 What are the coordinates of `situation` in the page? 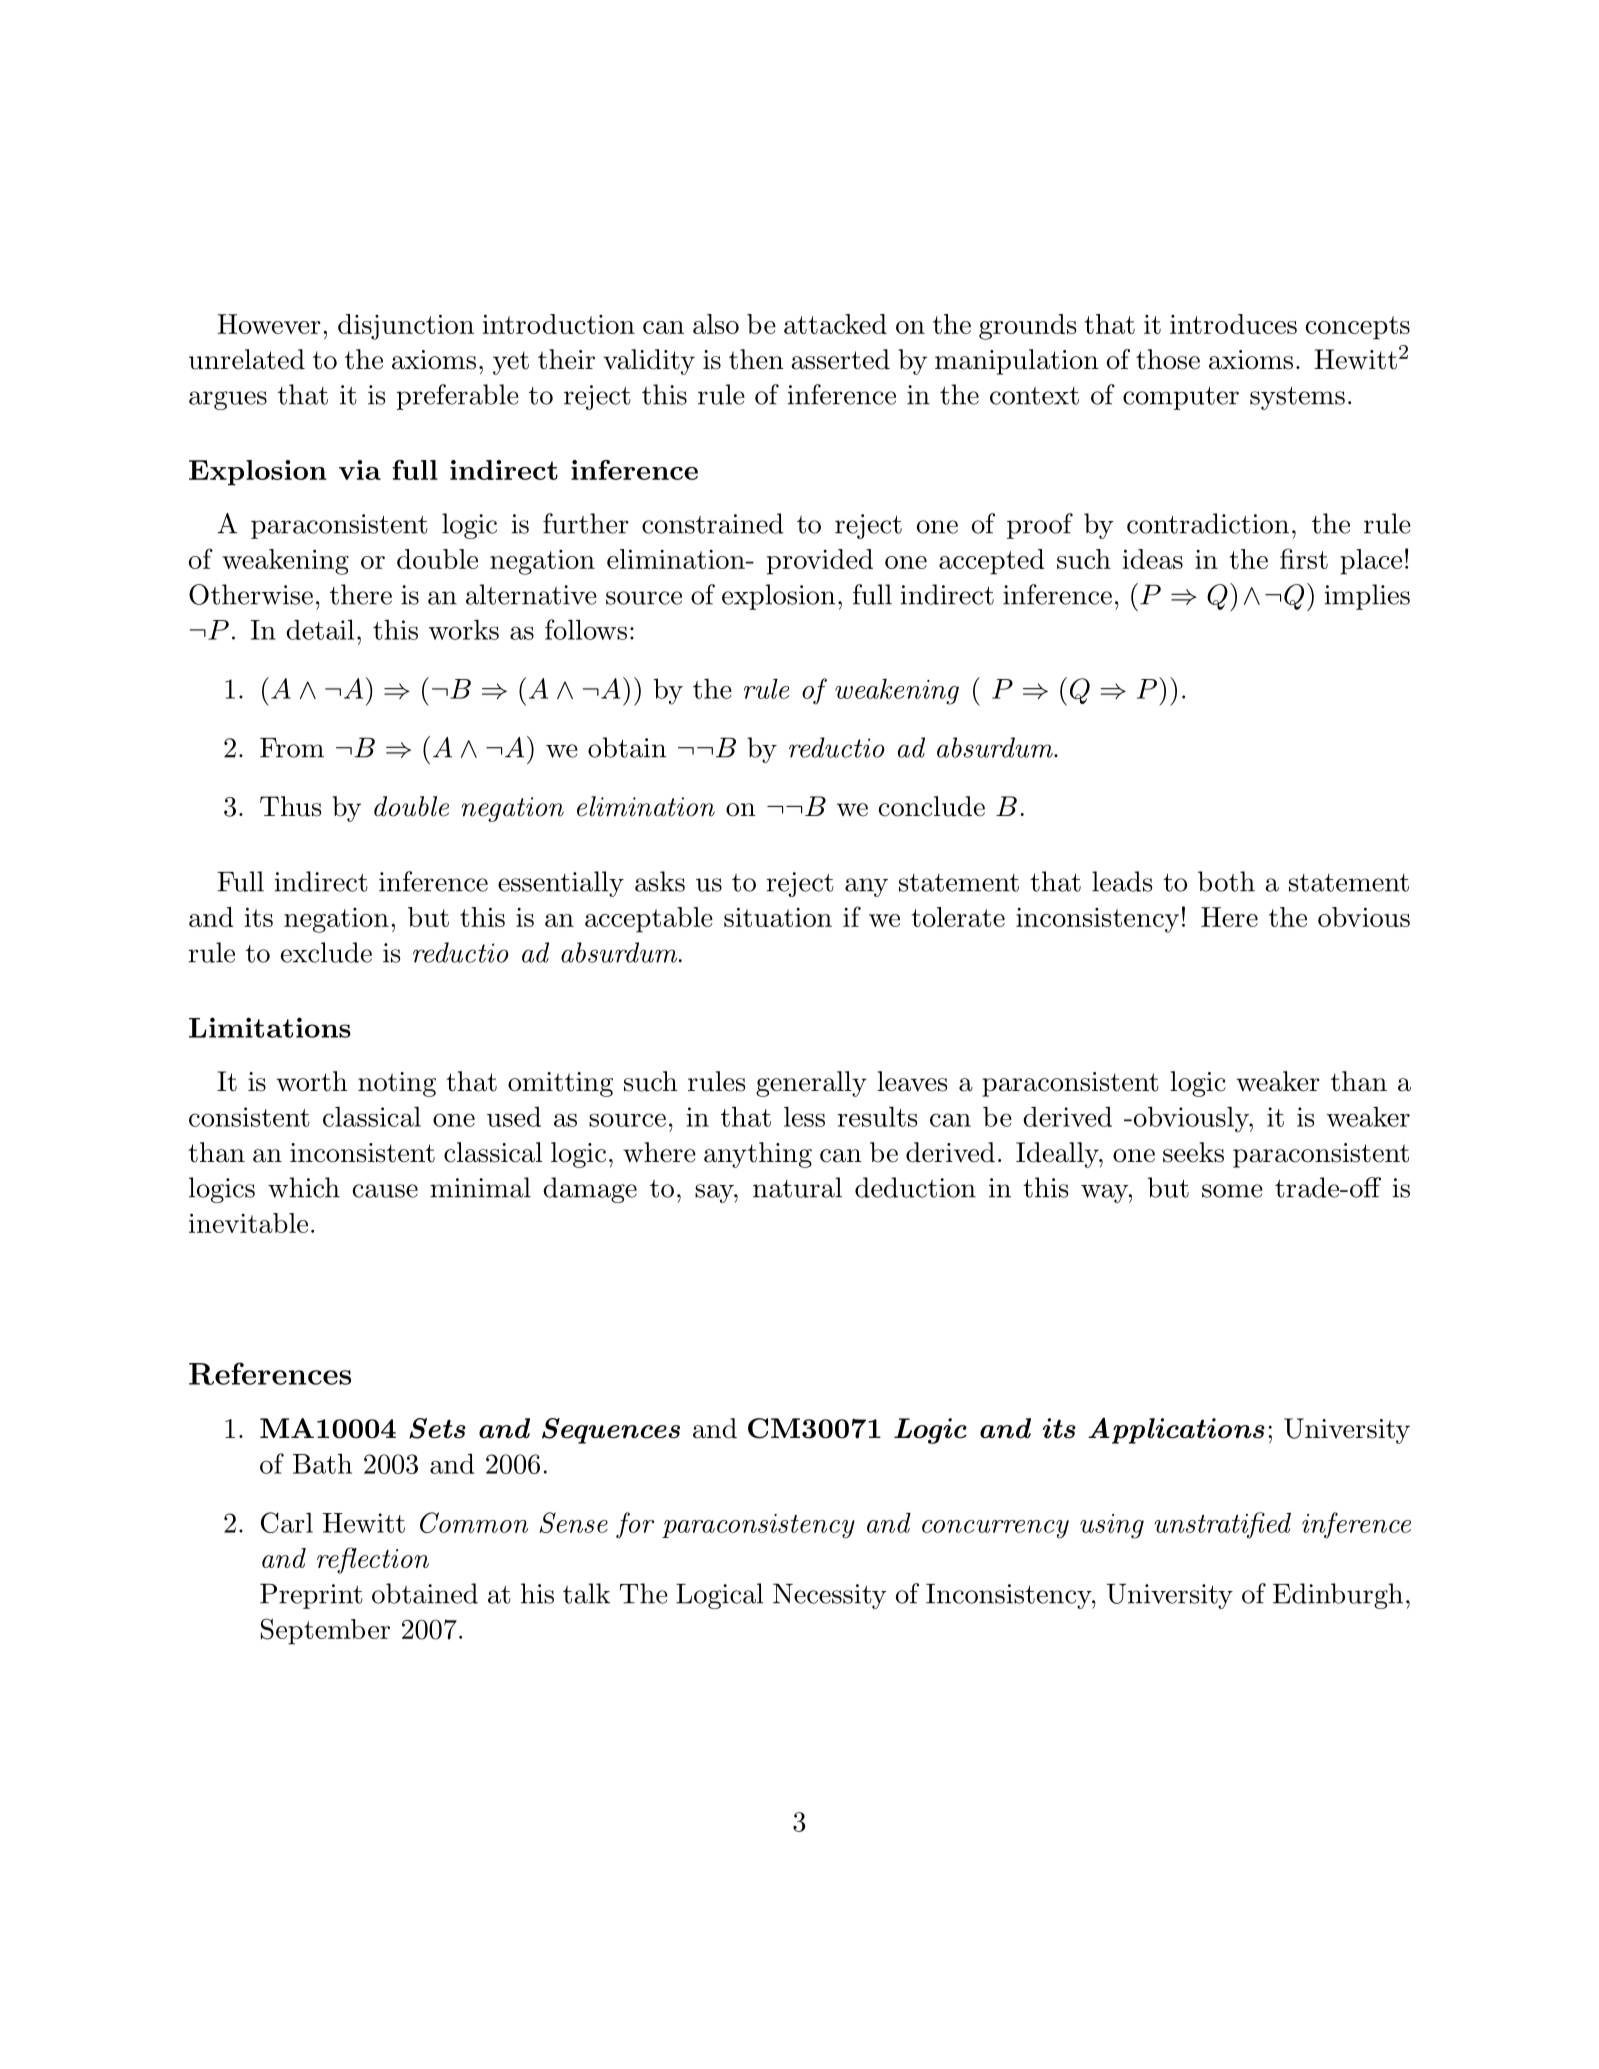 It's located at (778, 917).
